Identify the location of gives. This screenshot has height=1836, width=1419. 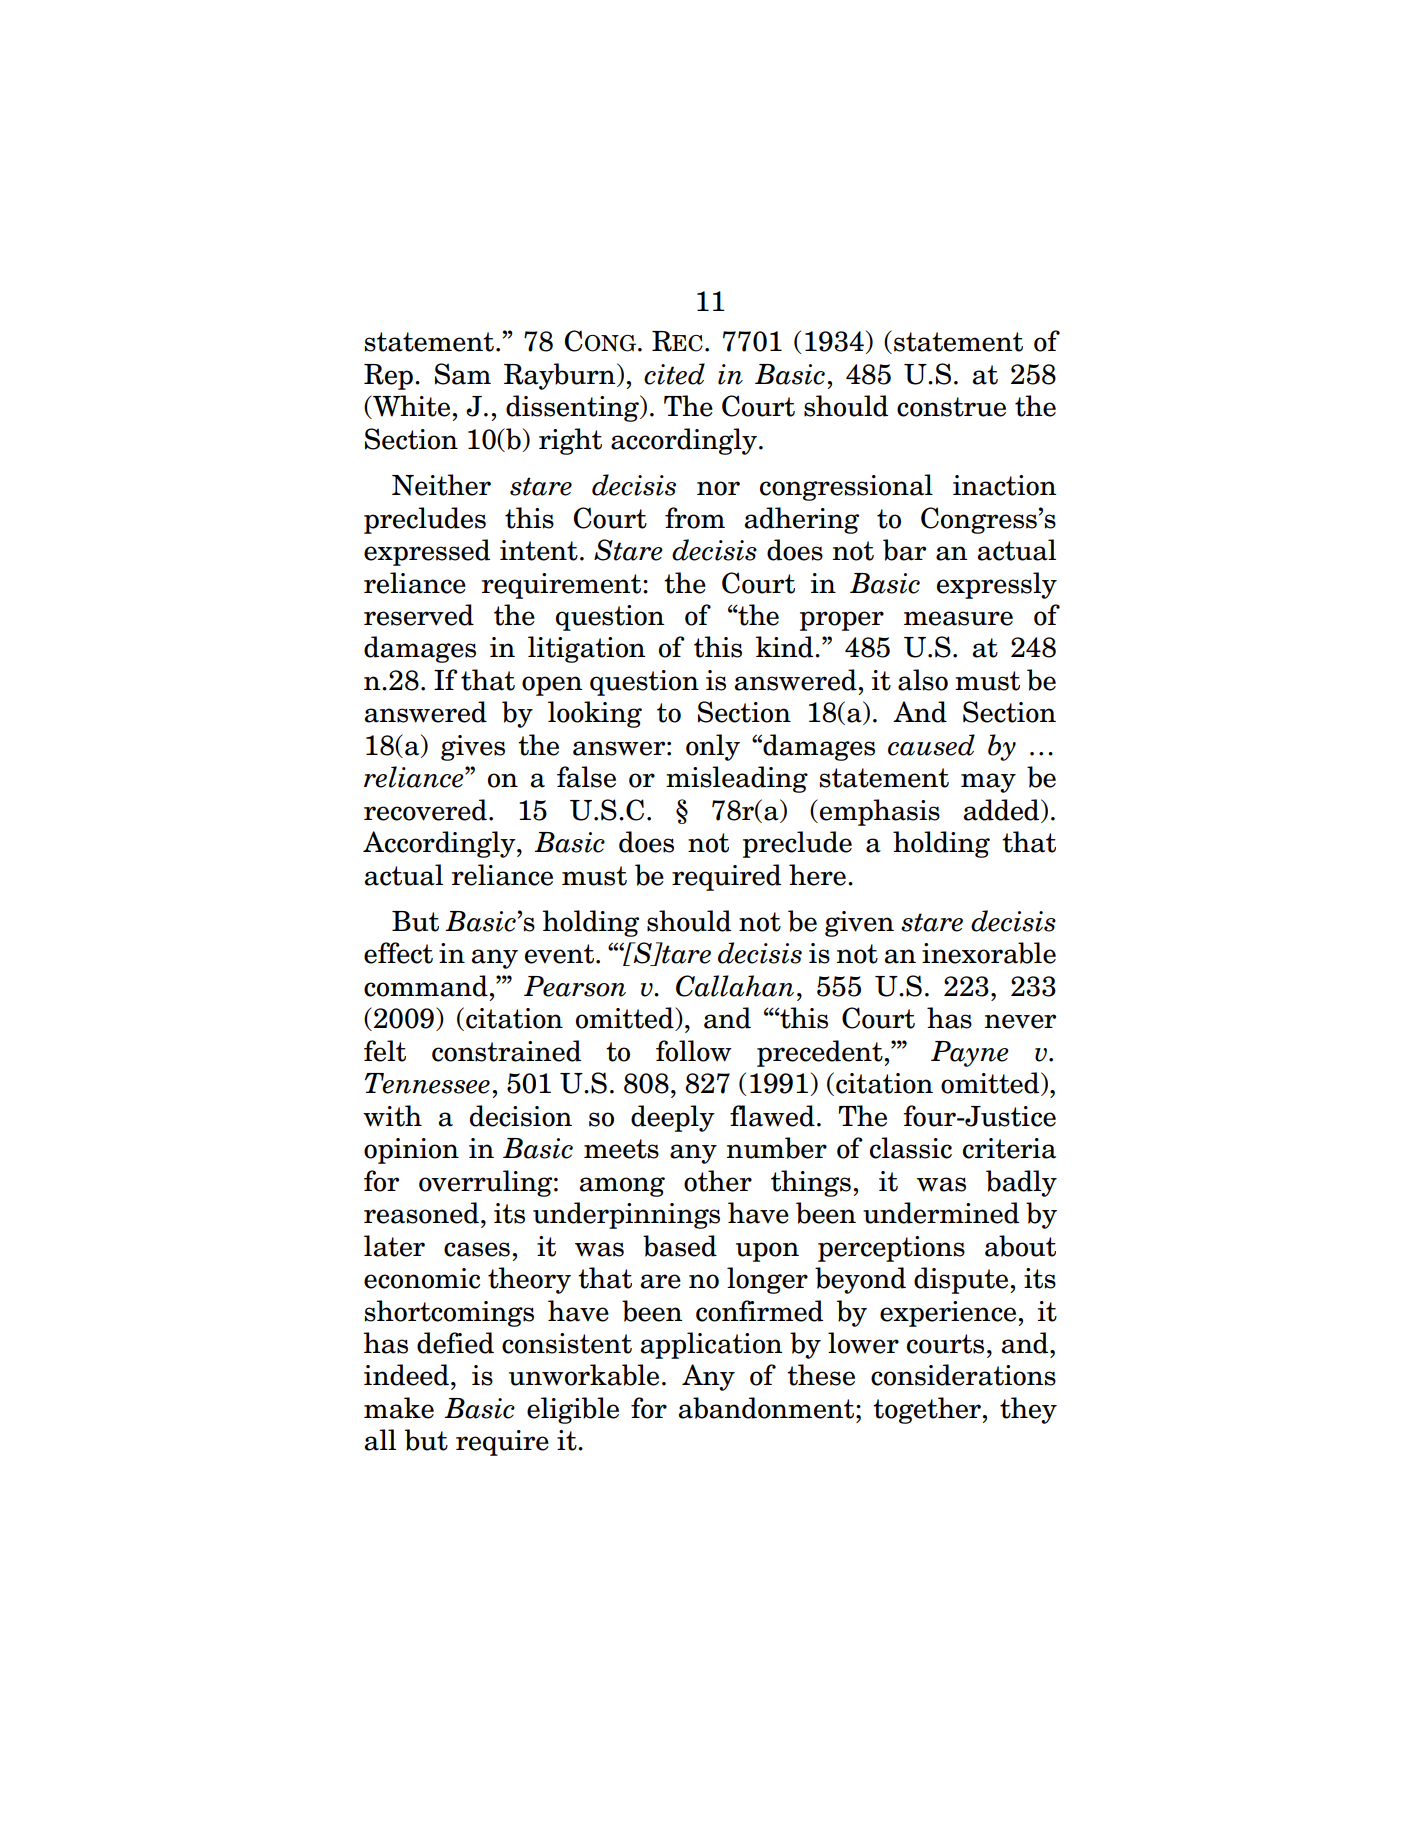
(473, 748).
